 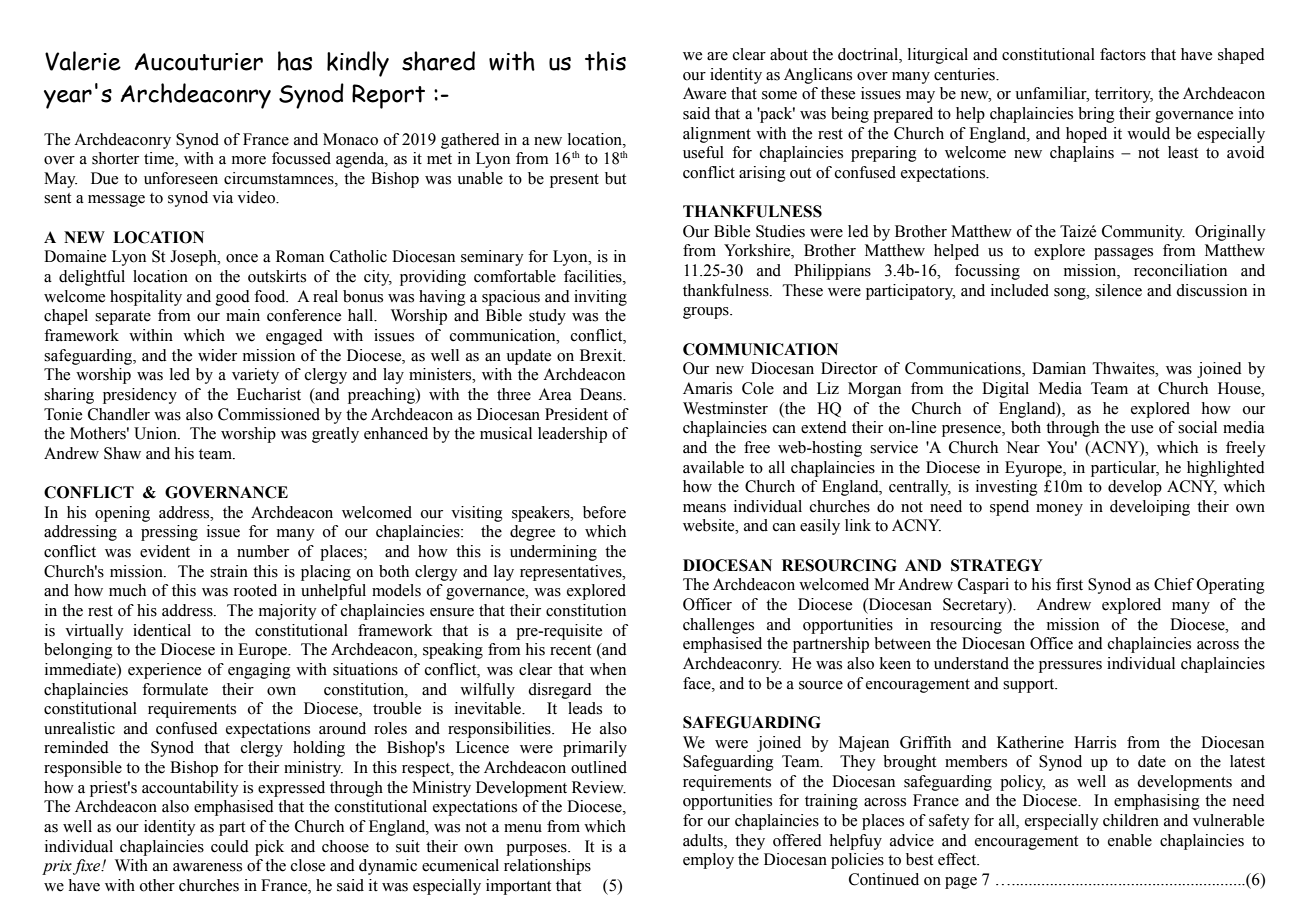 I want to click on wider, so click(x=217, y=355).
